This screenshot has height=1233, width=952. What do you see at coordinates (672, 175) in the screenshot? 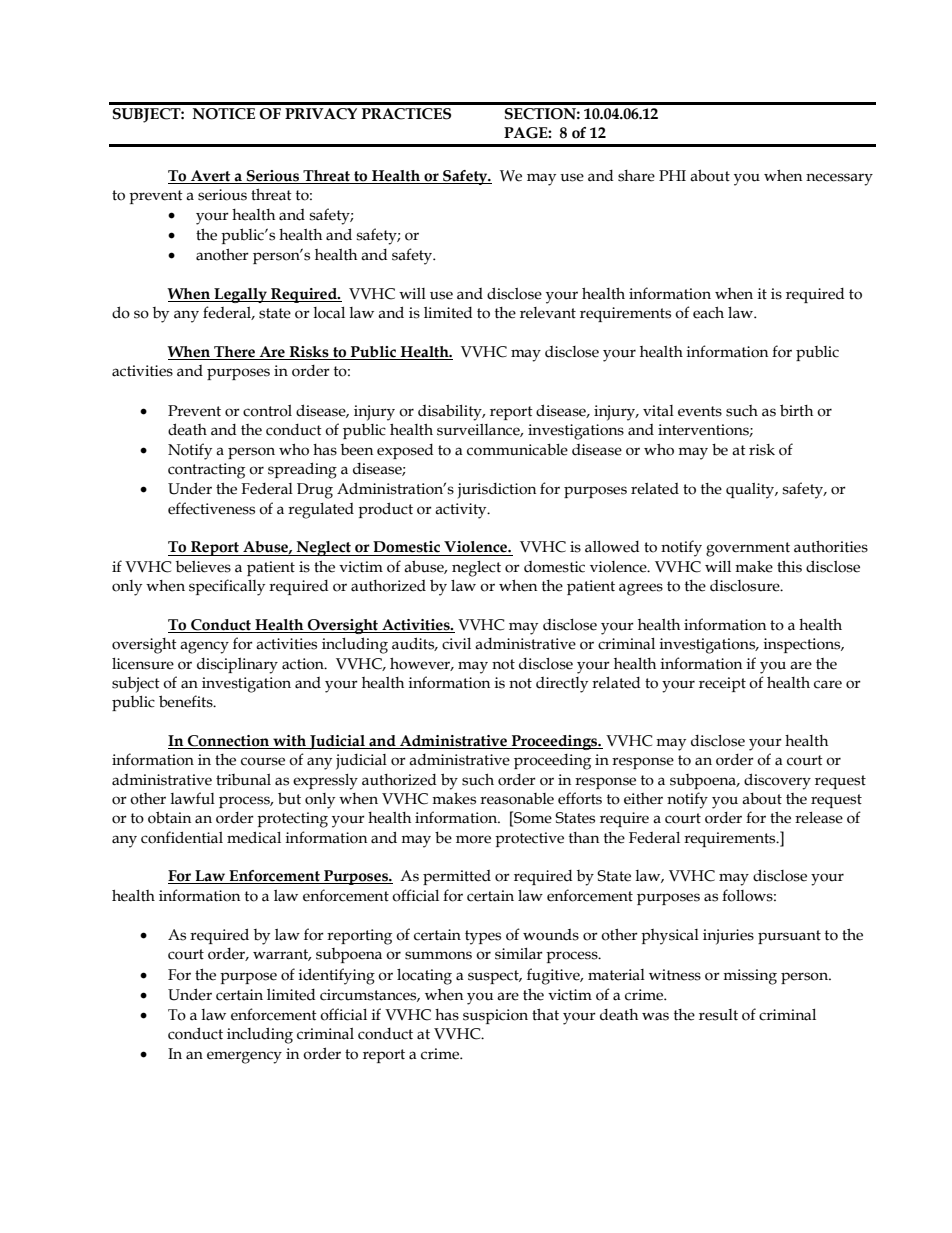
I see `PHI` at bounding box center [672, 175].
